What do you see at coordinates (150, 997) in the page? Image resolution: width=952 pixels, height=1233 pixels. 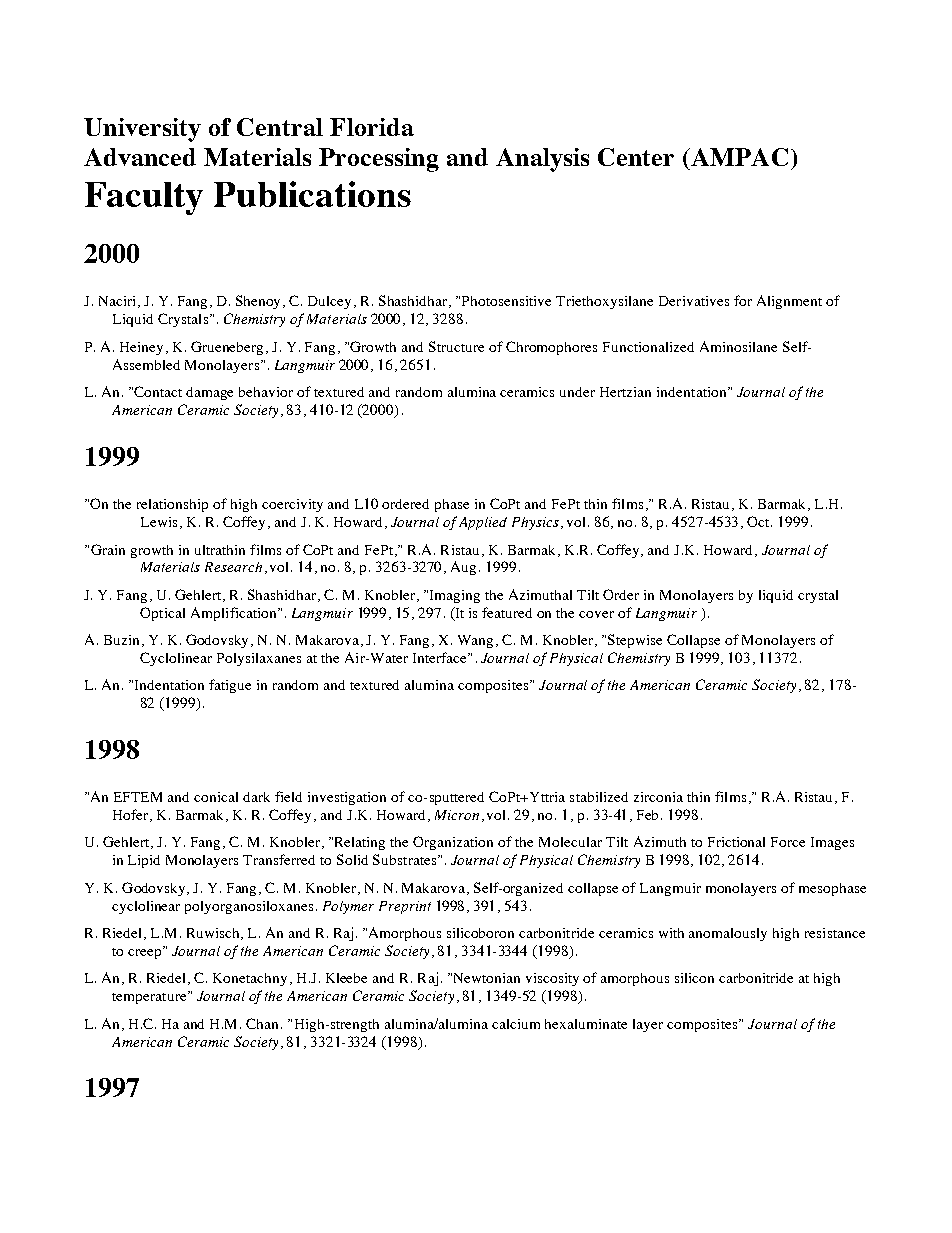 I see `temperature` at bounding box center [150, 997].
